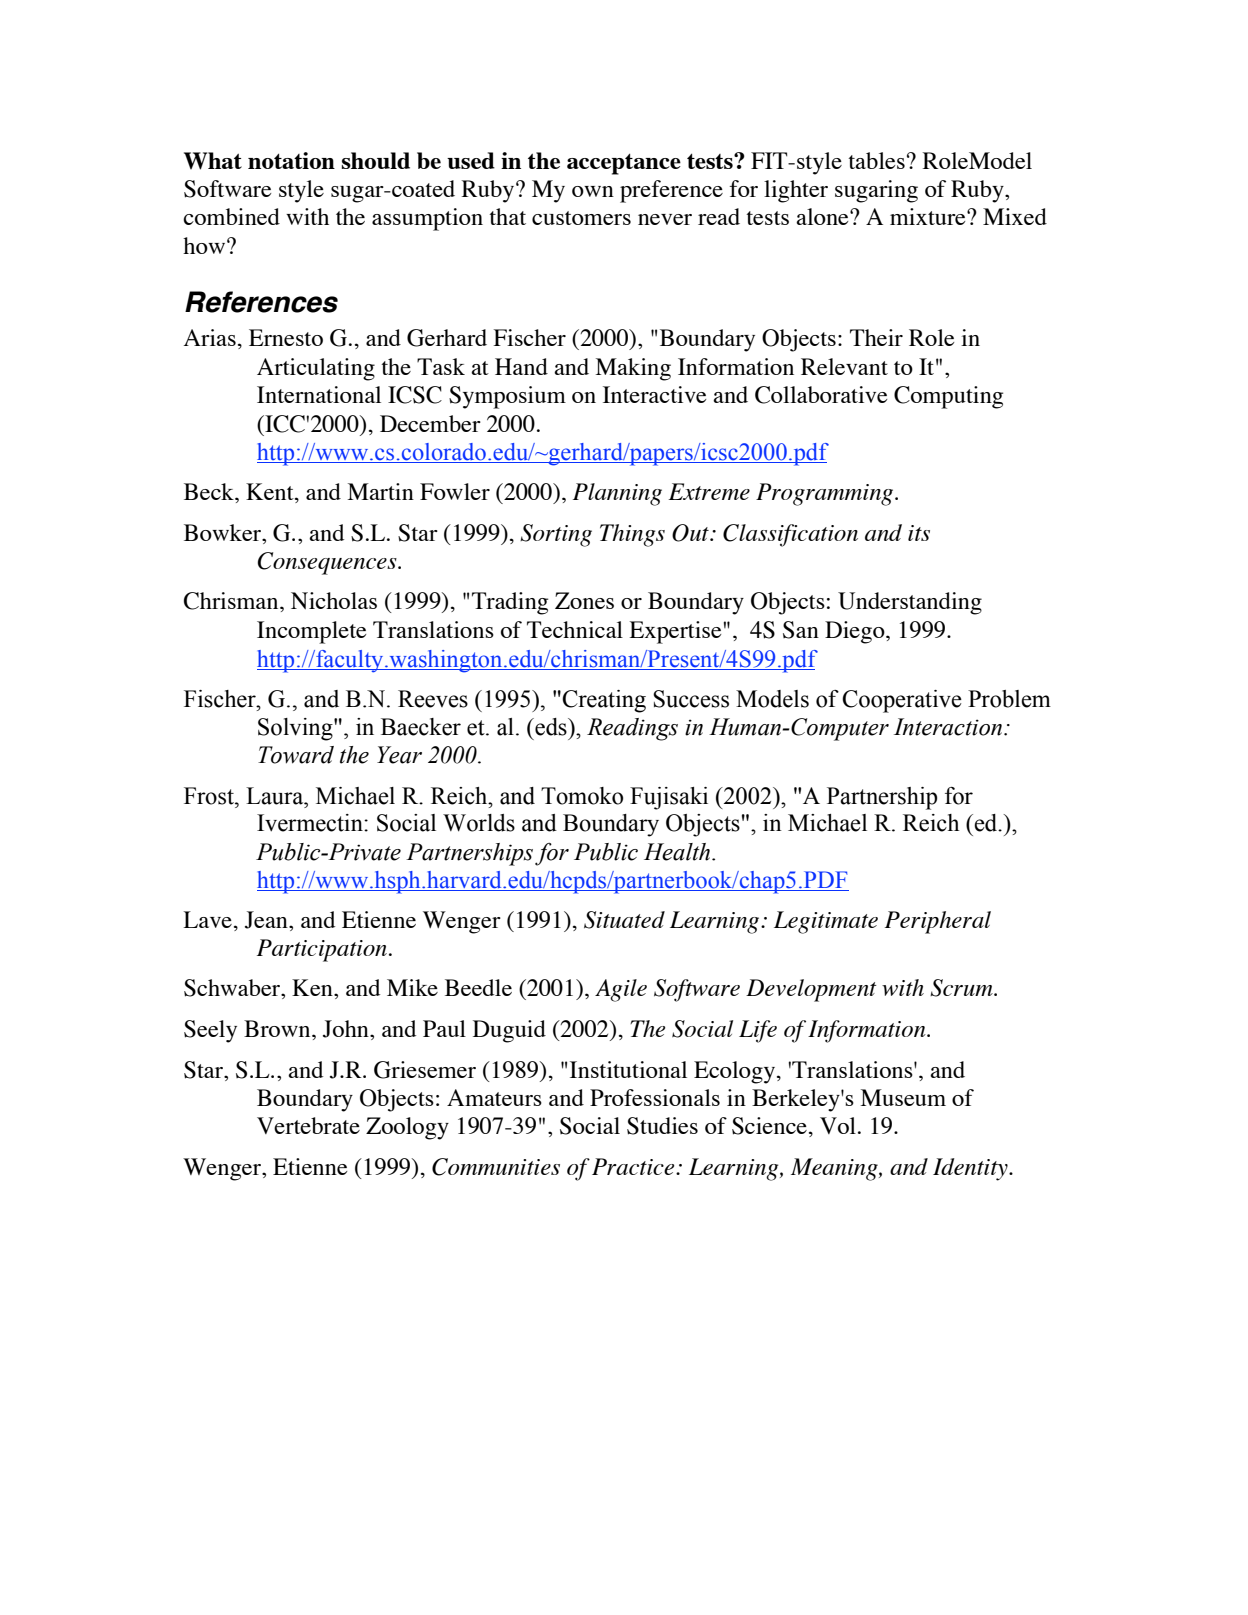  Describe the element at coordinates (949, 727) in the screenshot. I see `Interaction` at that location.
